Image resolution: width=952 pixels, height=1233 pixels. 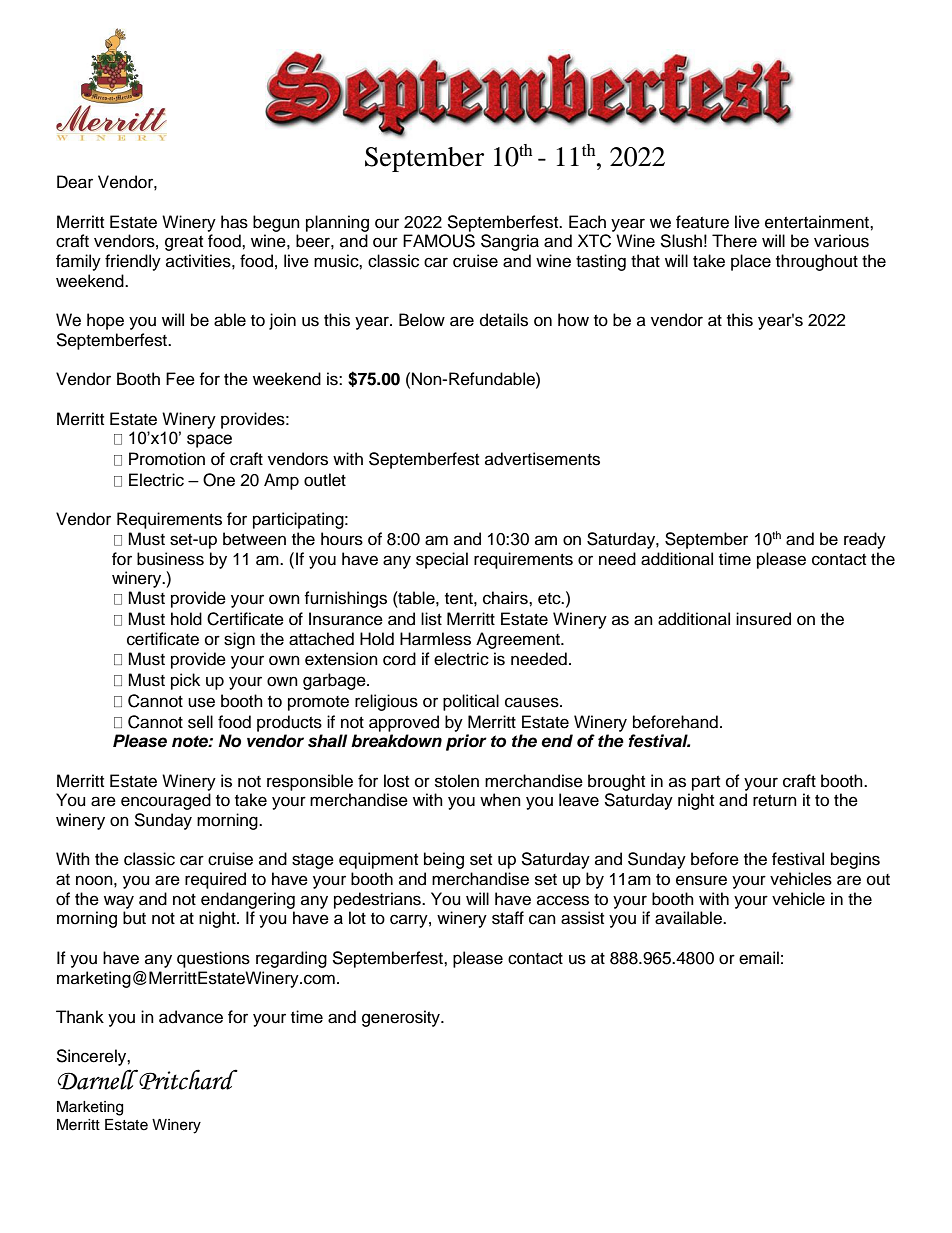 What do you see at coordinates (191, 1017) in the image?
I see `advance` at bounding box center [191, 1017].
